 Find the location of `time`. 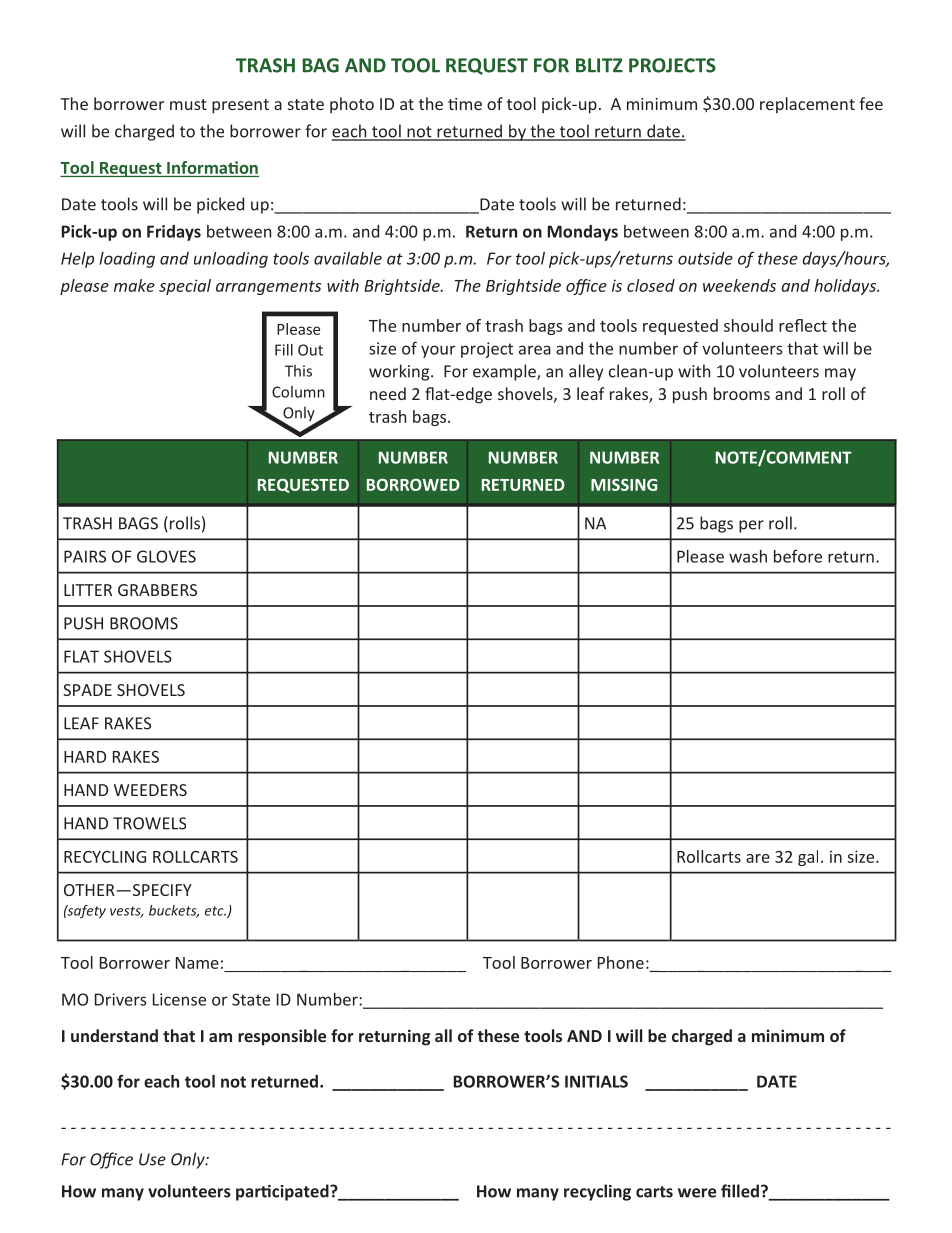

time is located at coordinates (465, 104).
